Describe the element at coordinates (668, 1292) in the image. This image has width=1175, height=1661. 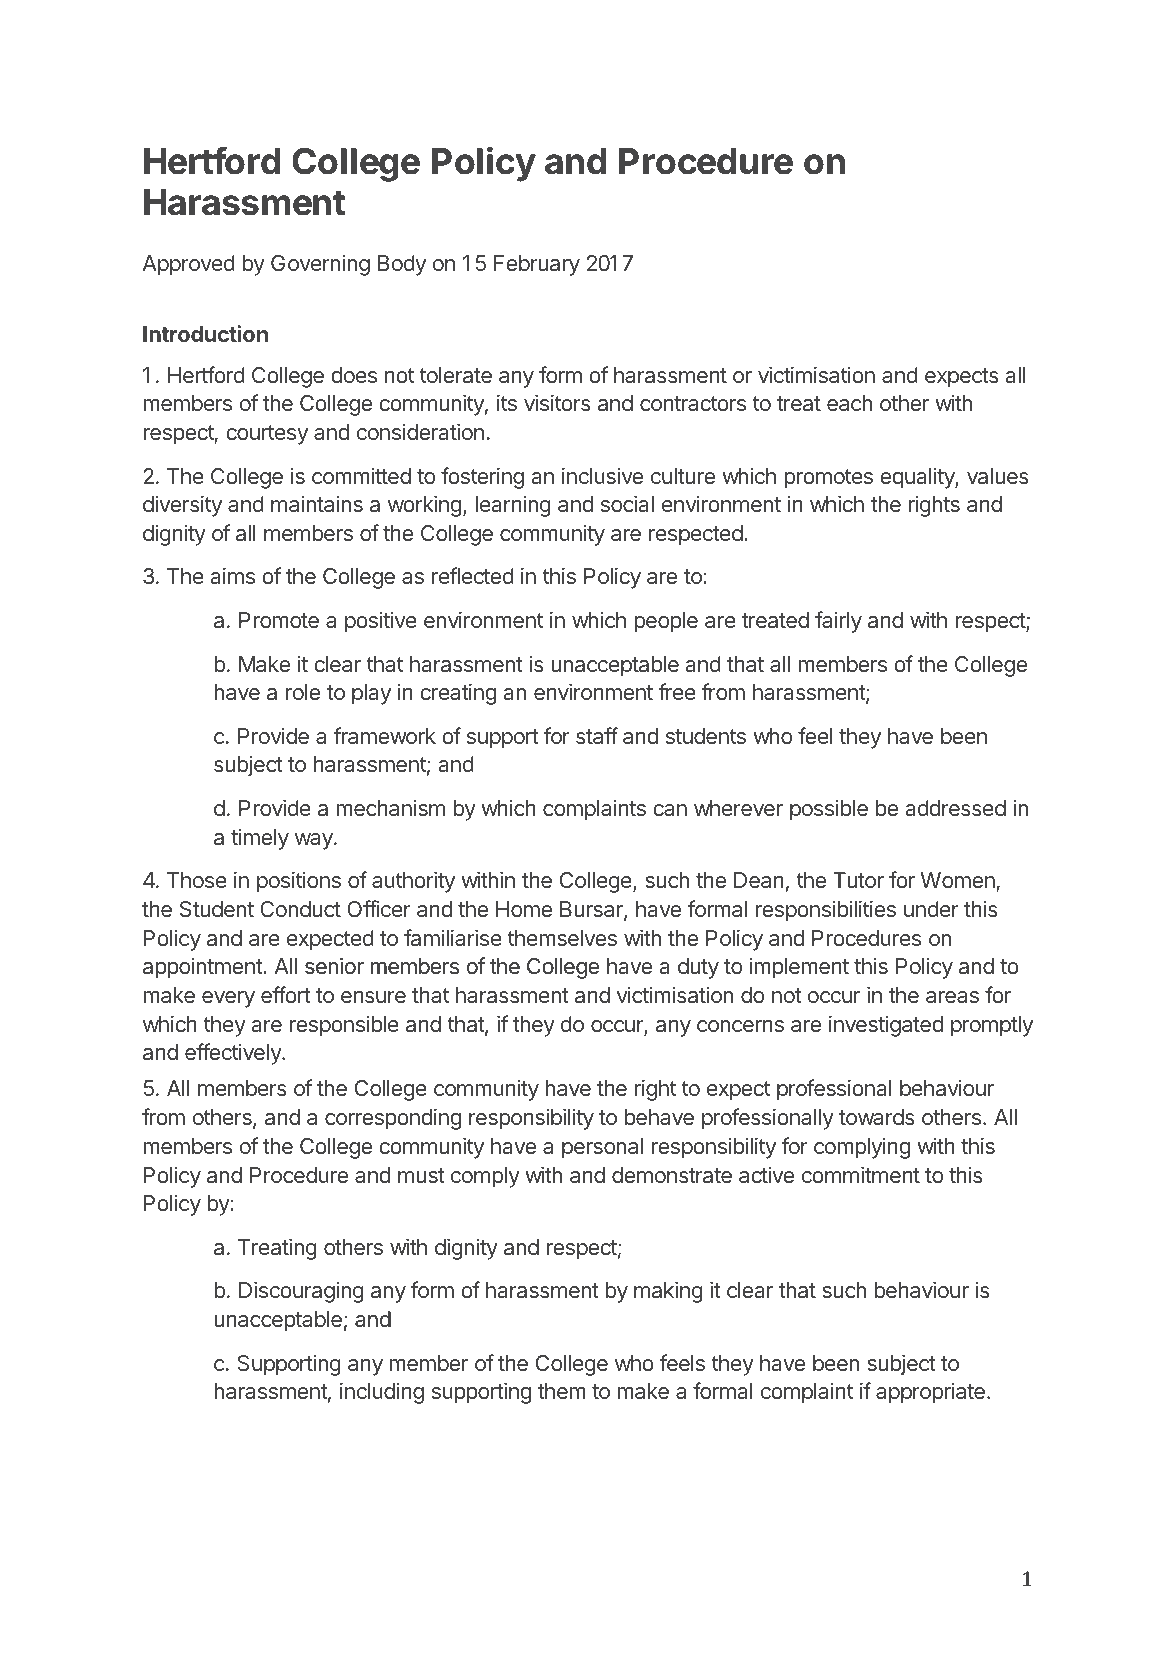
I see `making` at that location.
